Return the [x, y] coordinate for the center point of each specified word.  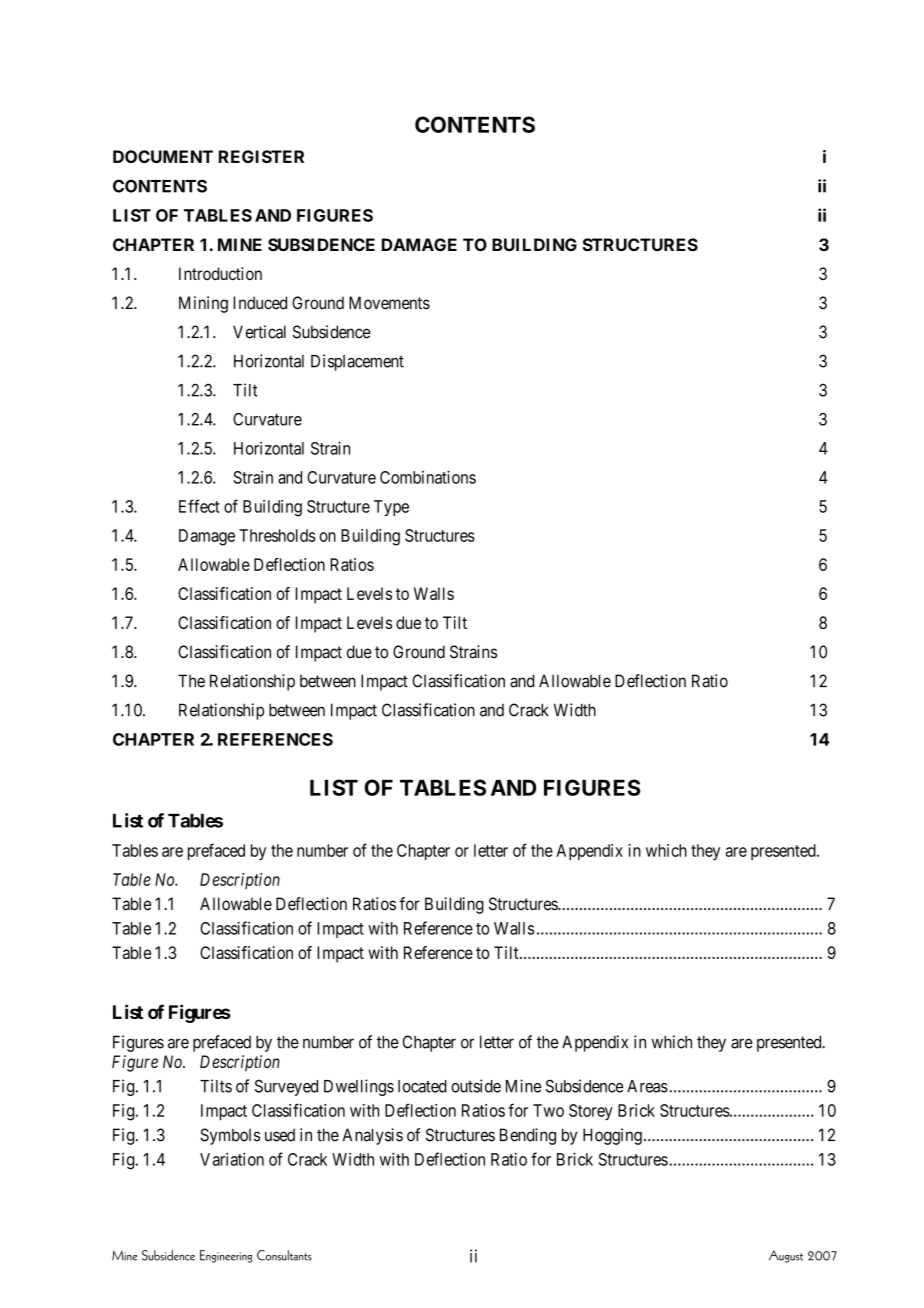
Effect [199, 506]
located [422, 1086]
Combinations [428, 477]
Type [391, 508]
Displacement [357, 362]
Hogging [612, 1136]
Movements [389, 303]
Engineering [226, 1256]
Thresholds [277, 535]
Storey [591, 1112]
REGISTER [261, 156]
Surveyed [286, 1087]
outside [476, 1086]
